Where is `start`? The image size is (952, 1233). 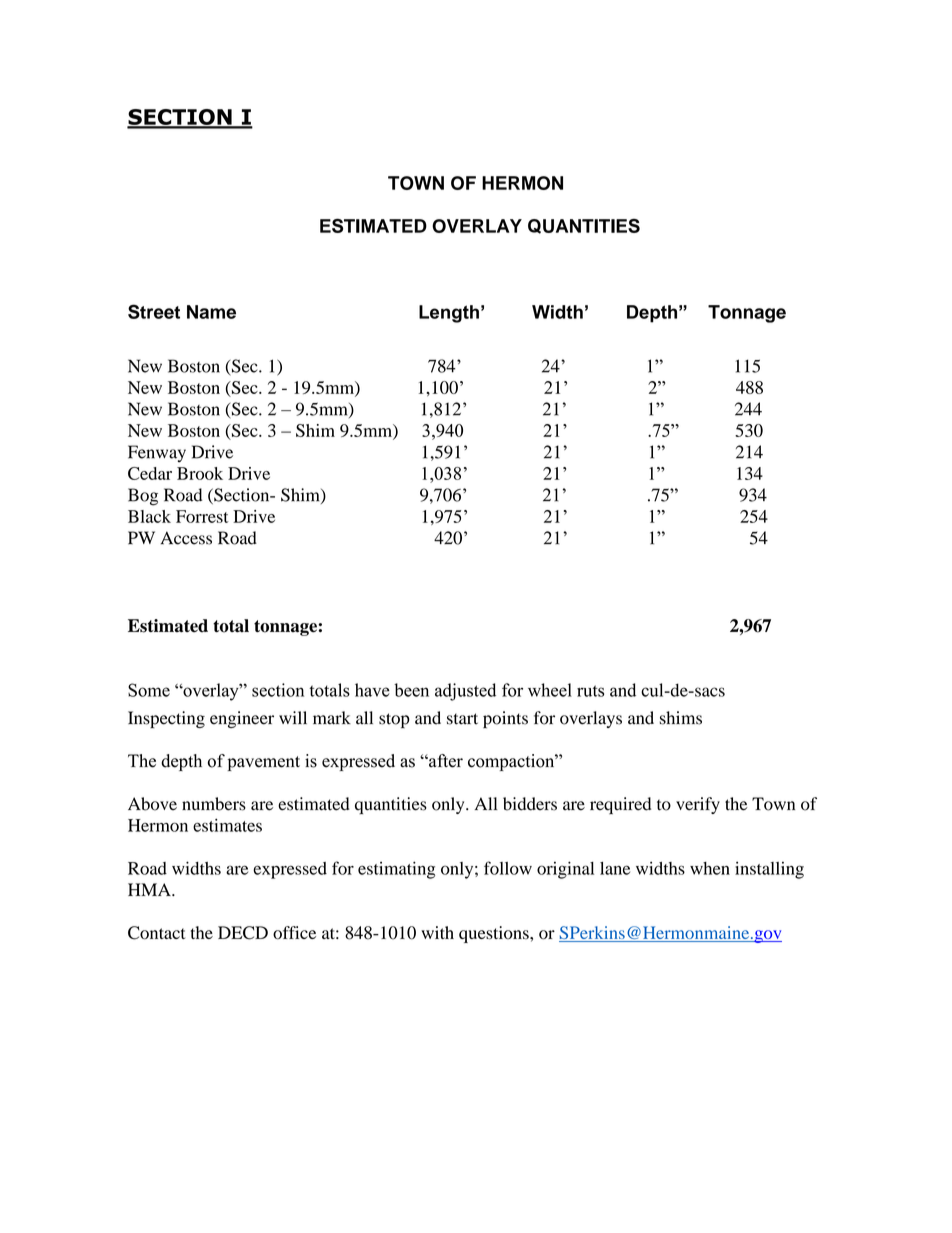 start is located at coordinates (462, 719).
